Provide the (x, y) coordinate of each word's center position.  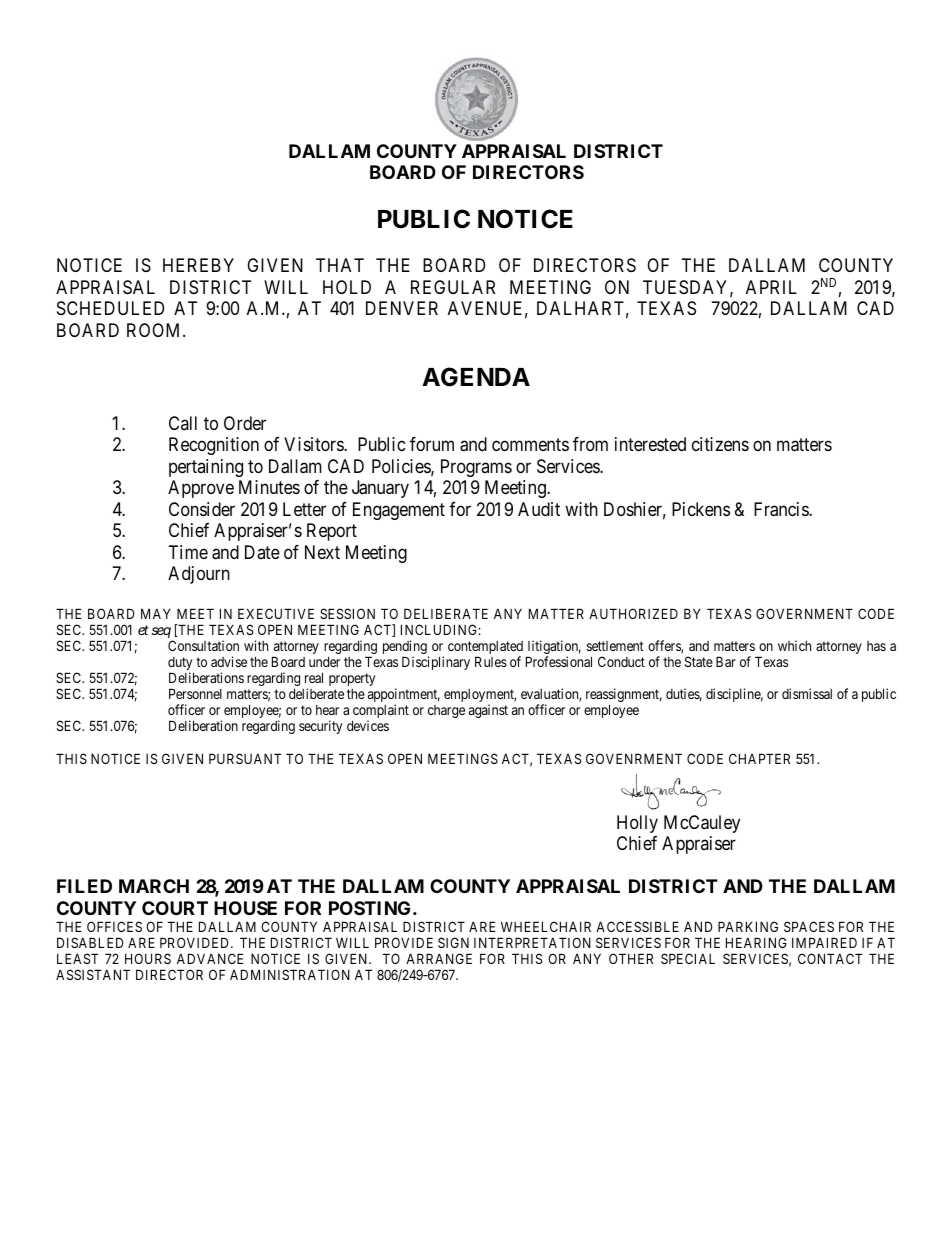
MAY (156, 613)
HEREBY (198, 265)
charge (446, 711)
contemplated (485, 649)
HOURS (148, 958)
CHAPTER (759, 758)
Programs (476, 468)
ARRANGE (439, 958)
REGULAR (453, 287)
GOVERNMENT (804, 613)
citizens (720, 444)
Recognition (214, 446)
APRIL (771, 287)
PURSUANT (245, 758)
